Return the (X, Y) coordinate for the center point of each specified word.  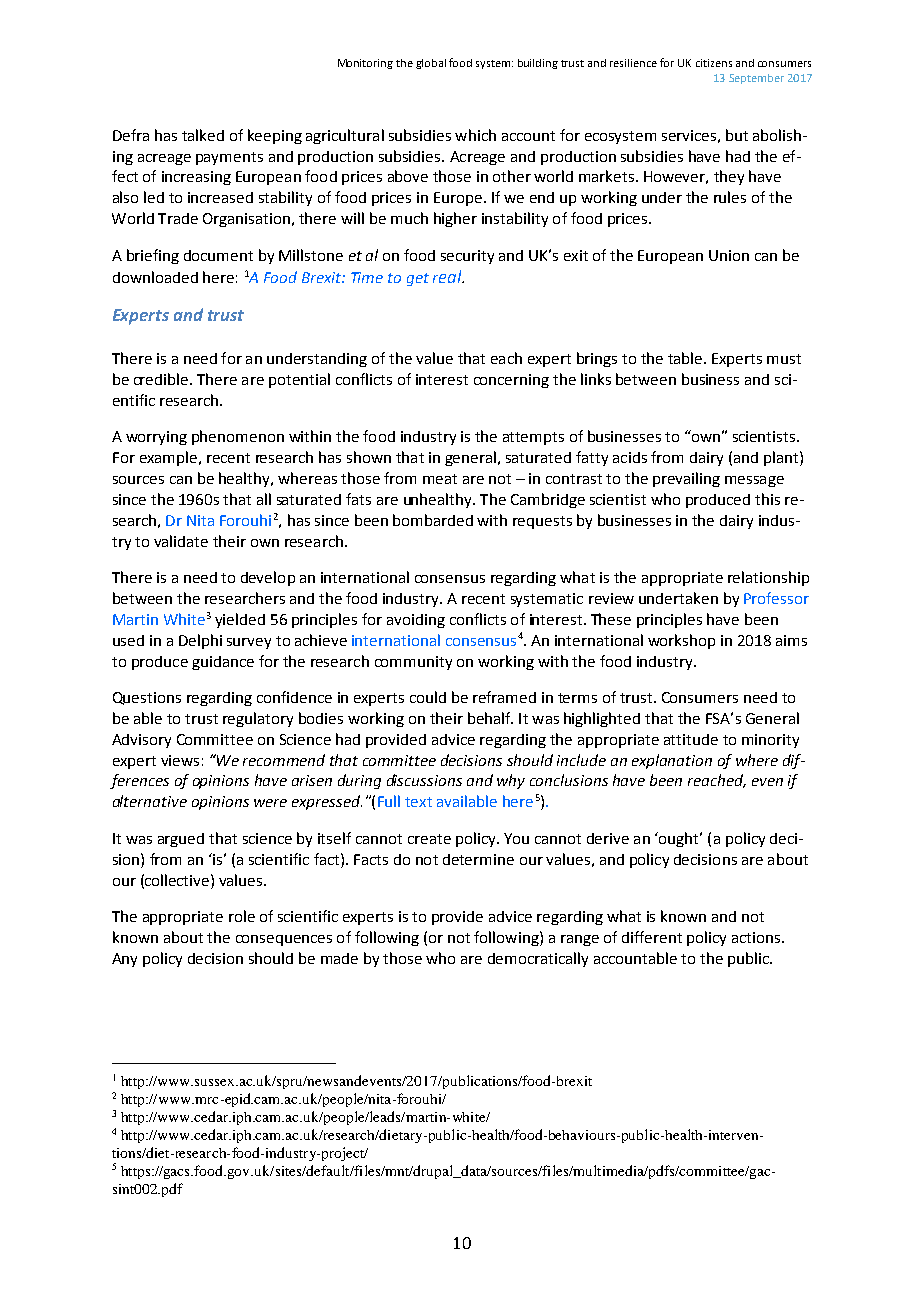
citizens (714, 63)
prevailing (686, 479)
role (242, 916)
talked (203, 135)
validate (181, 541)
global (431, 64)
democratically (538, 959)
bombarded (433, 520)
